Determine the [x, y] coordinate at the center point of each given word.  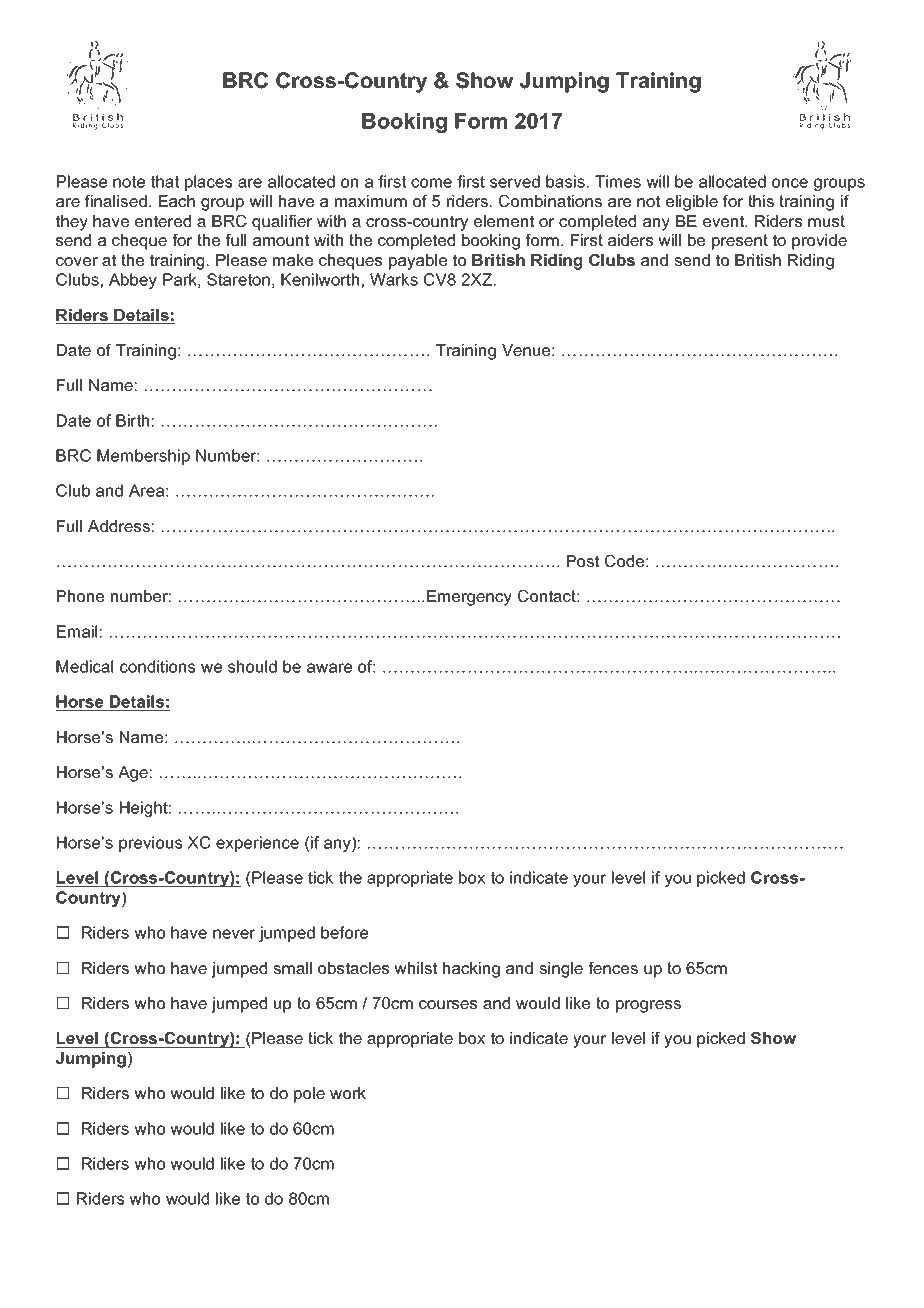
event [725, 221]
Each [177, 201]
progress [648, 1006]
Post [583, 561]
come [431, 183]
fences [613, 968]
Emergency [469, 598]
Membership [143, 457]
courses [448, 1004]
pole [309, 1095]
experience [257, 844]
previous [150, 844]
